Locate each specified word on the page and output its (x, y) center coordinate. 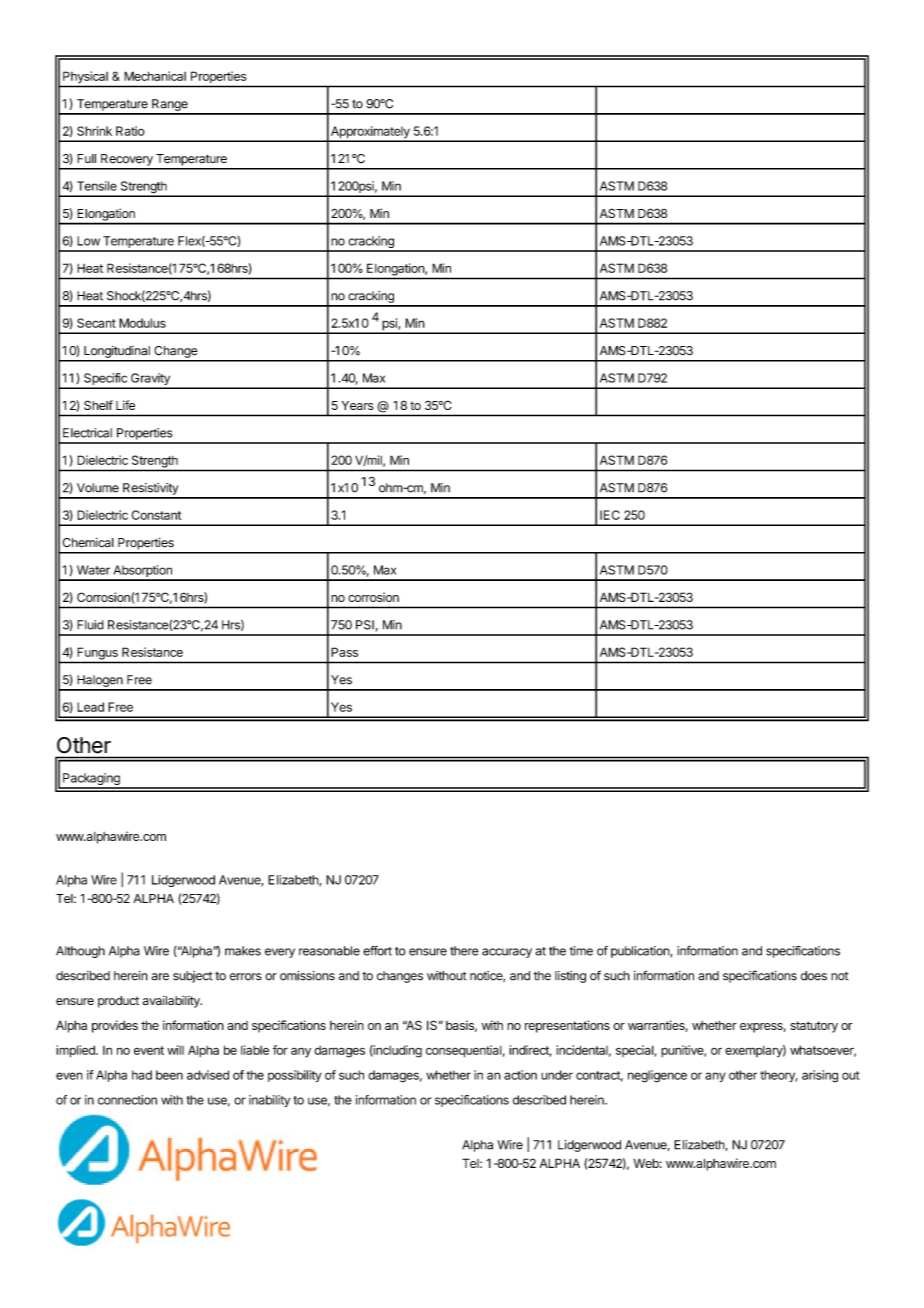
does (814, 976)
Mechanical (155, 76)
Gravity (150, 380)
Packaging (91, 780)
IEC (610, 515)
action (520, 1075)
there (464, 951)
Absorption (142, 572)
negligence (657, 1076)
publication (641, 952)
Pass (344, 652)
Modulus (142, 323)
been (169, 1075)
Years (357, 405)
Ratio (130, 131)
